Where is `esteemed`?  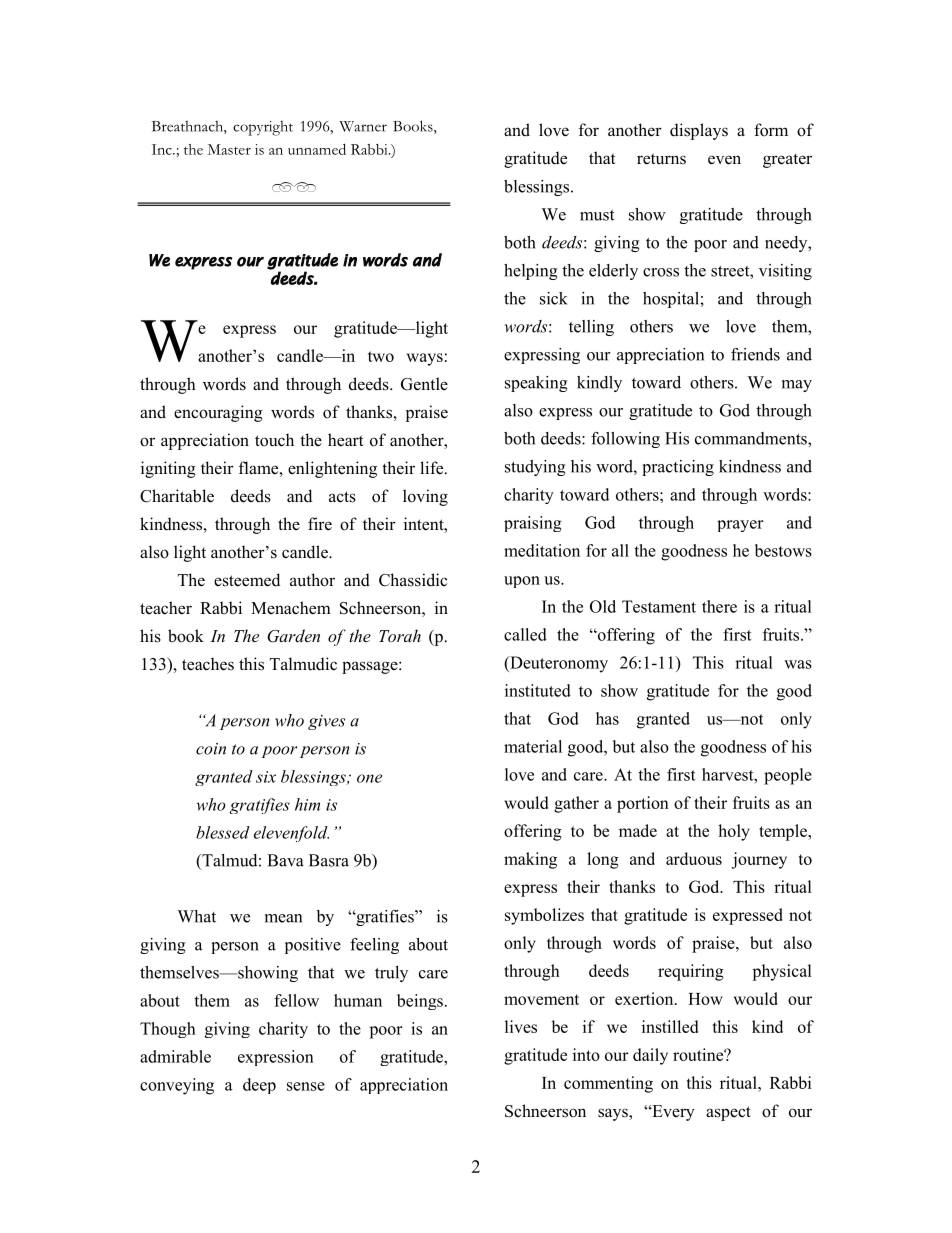 esteemed is located at coordinates (247, 580).
